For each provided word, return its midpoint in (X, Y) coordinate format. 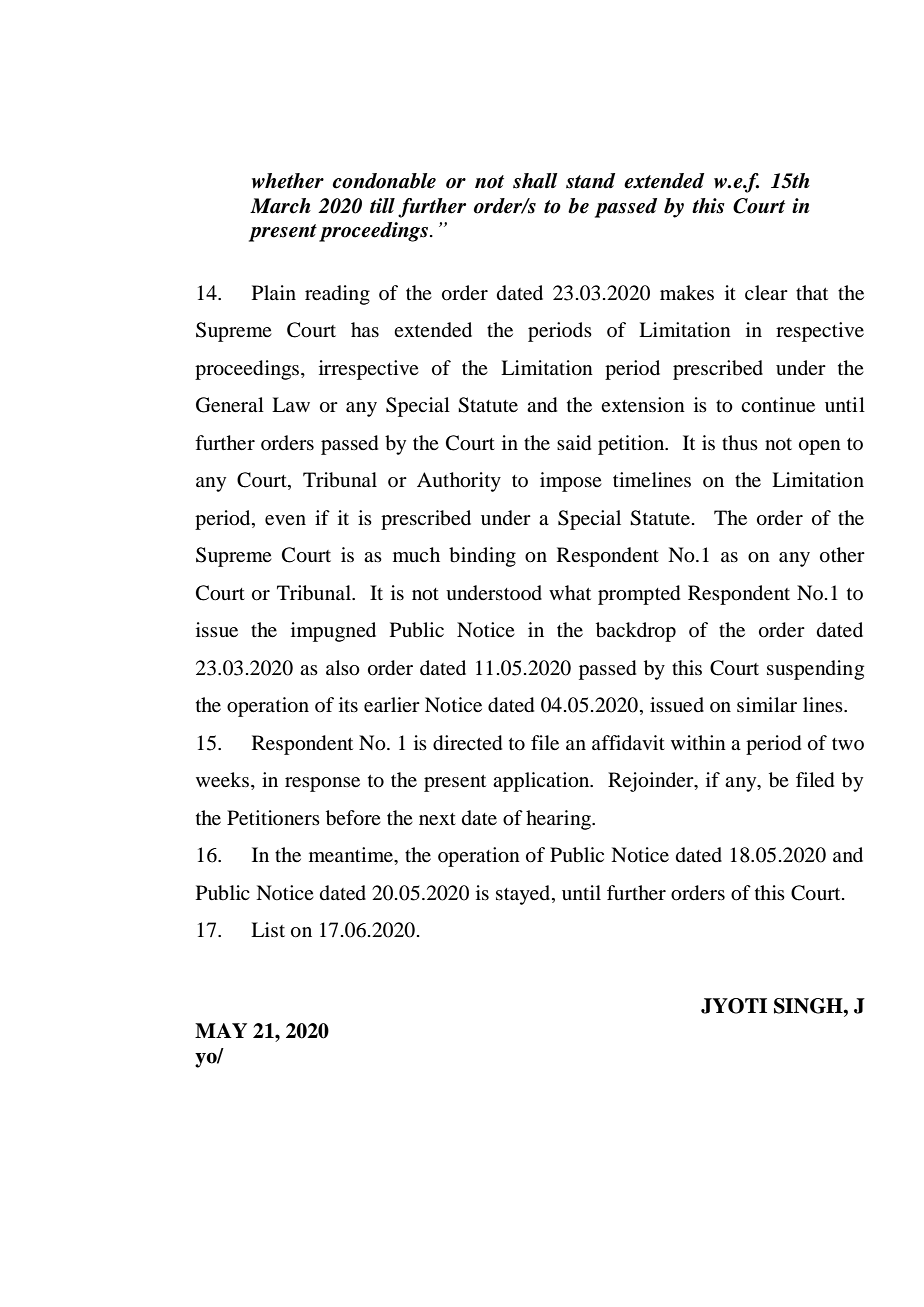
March (280, 206)
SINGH (809, 1006)
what (570, 592)
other (842, 555)
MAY (221, 1030)
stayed (524, 895)
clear (766, 292)
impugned (333, 632)
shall (535, 181)
